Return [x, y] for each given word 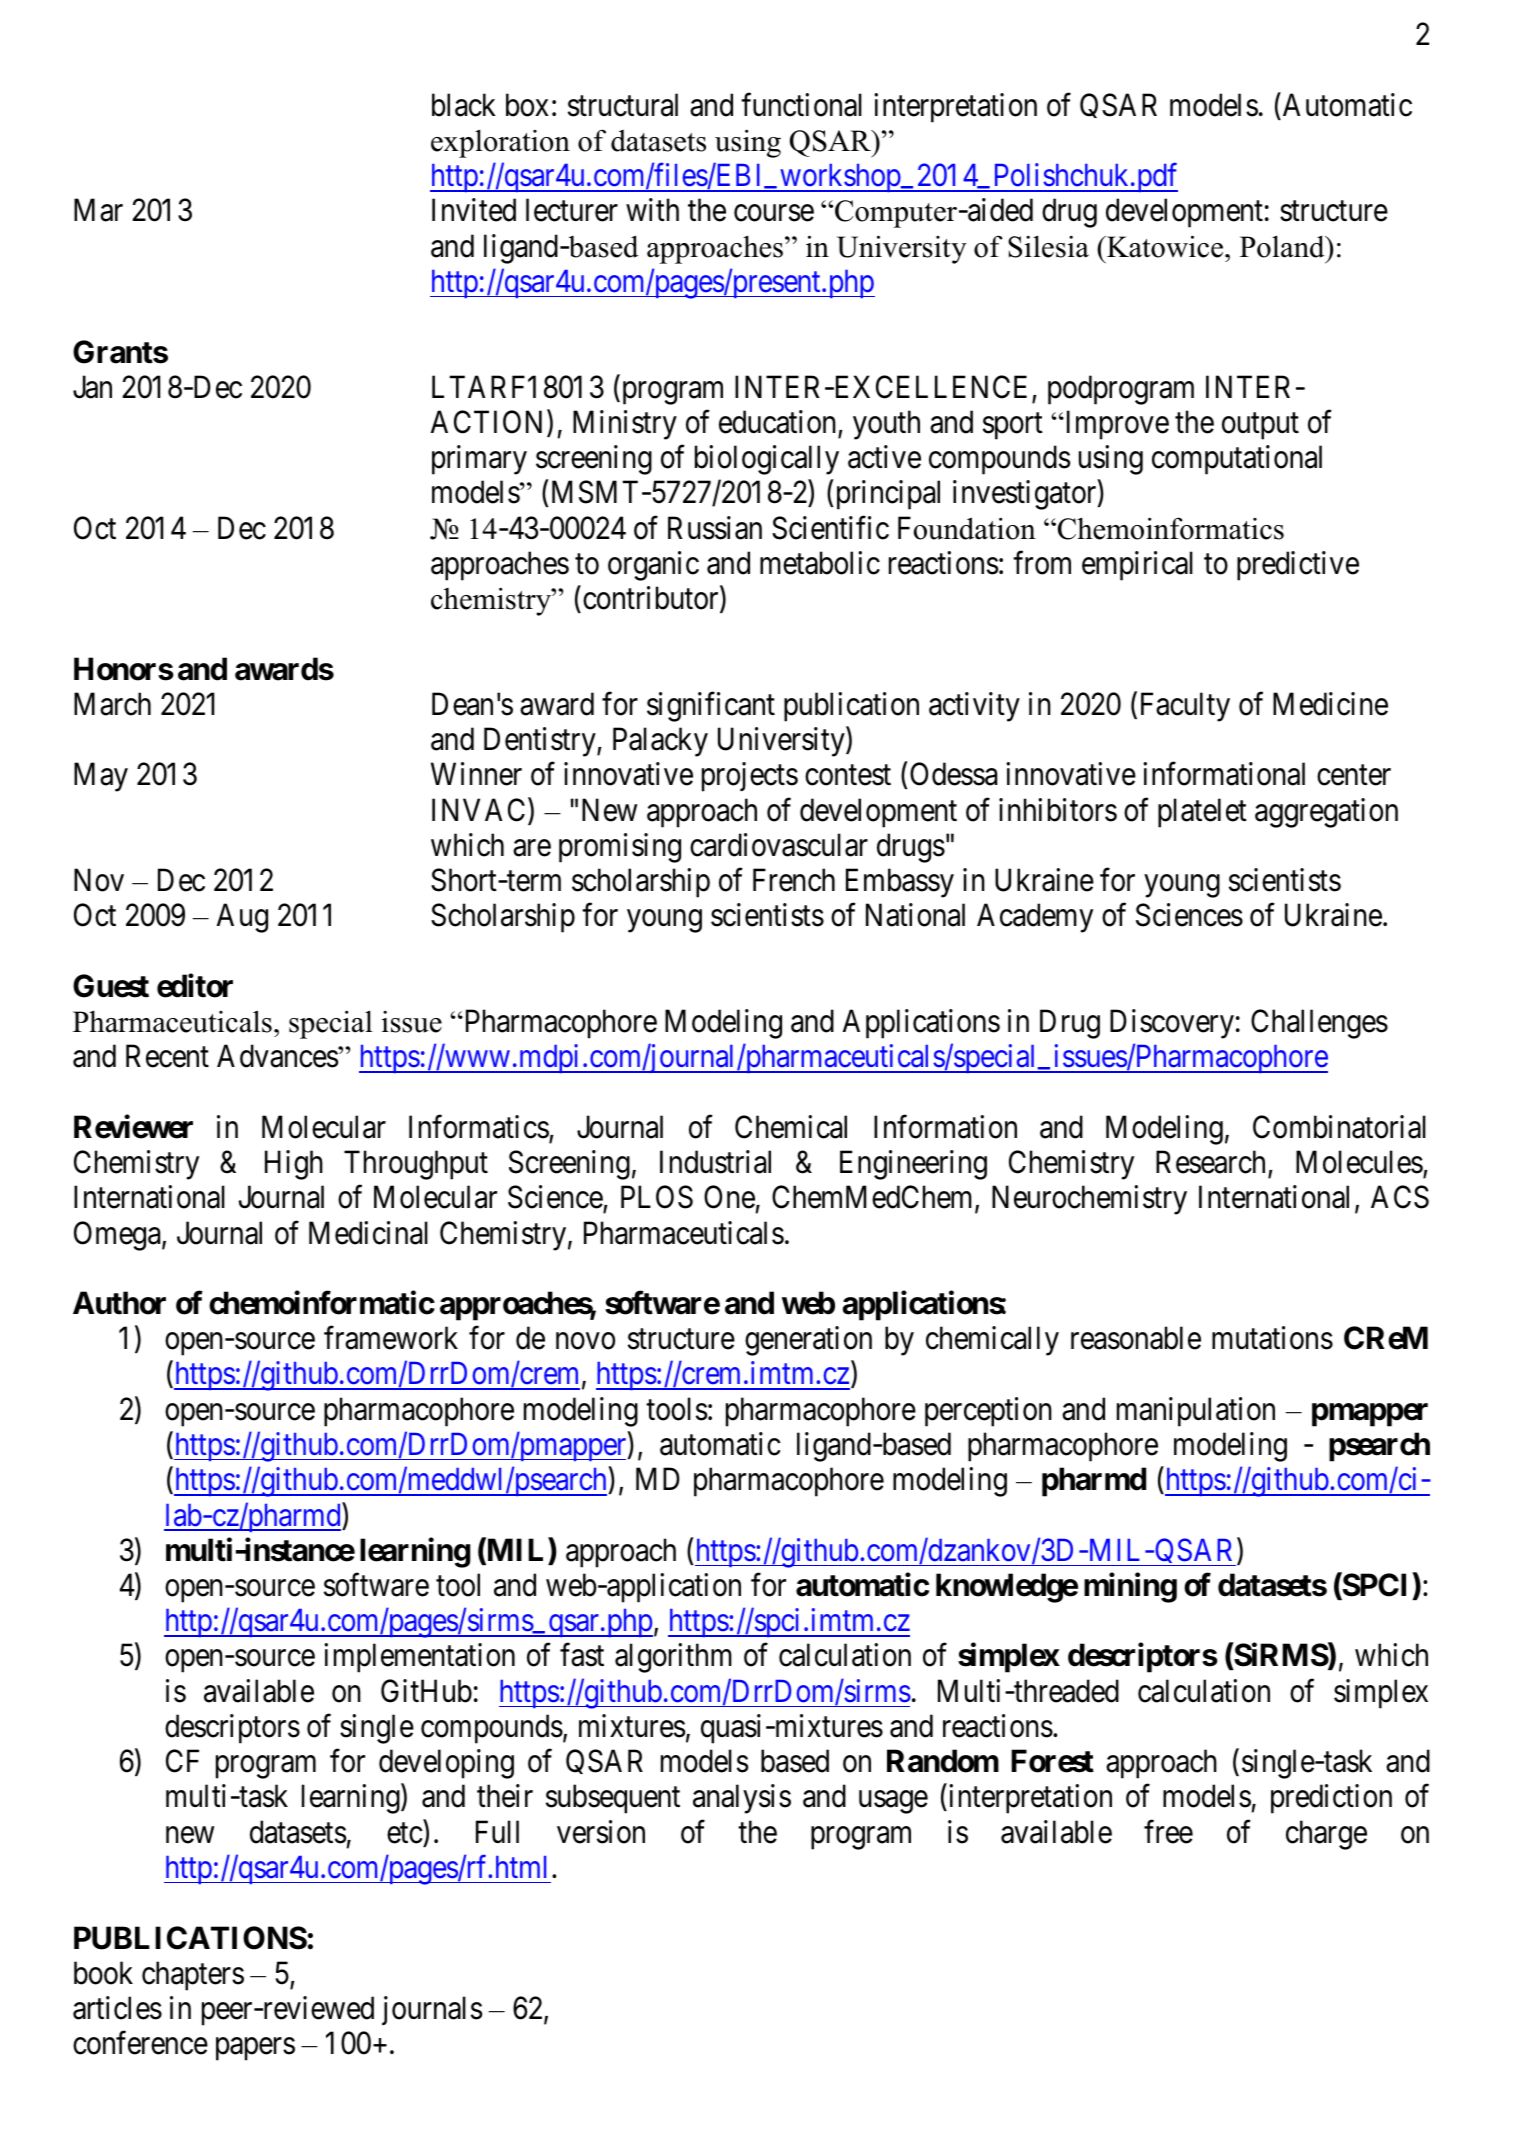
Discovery [1172, 1024]
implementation [419, 1658]
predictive [1298, 566]
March [112, 704]
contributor [652, 599]
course [774, 213]
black [464, 105]
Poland [1283, 246]
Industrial [715, 1162]
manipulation [1196, 1412]
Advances [278, 1056]
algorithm [673, 1658]
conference [140, 2043]
